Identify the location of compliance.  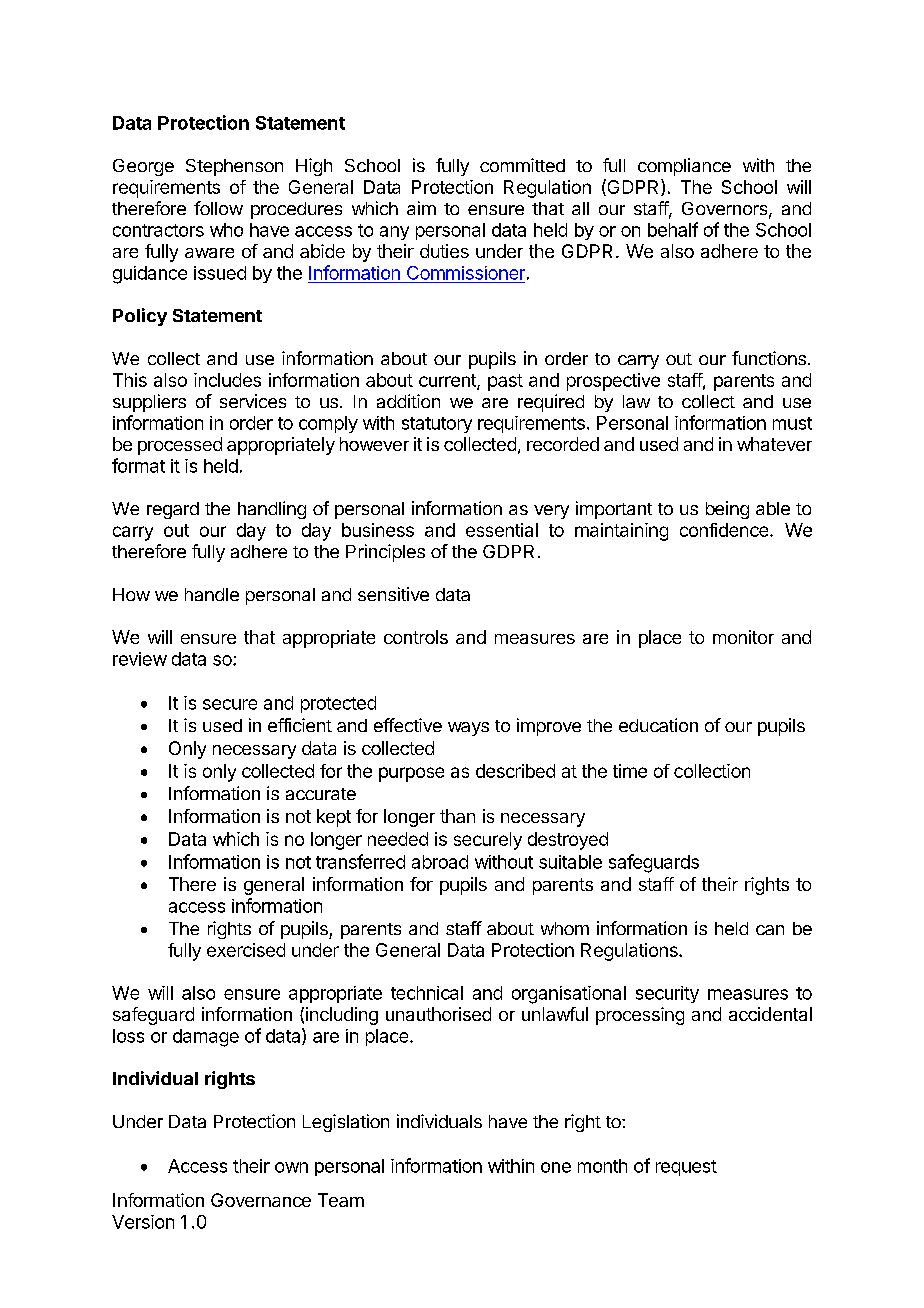
(684, 167).
